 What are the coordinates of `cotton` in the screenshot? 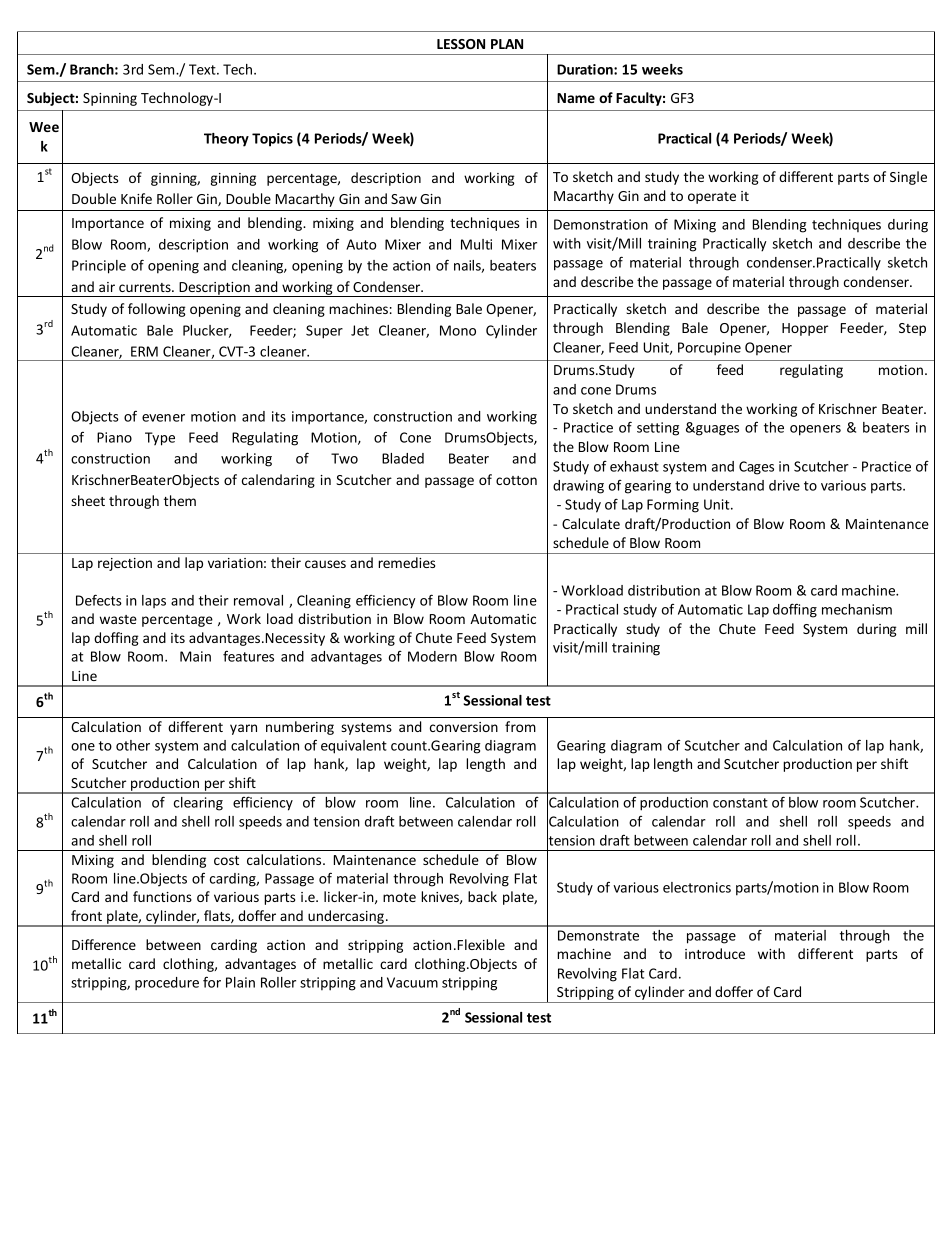 It's located at (516, 480).
